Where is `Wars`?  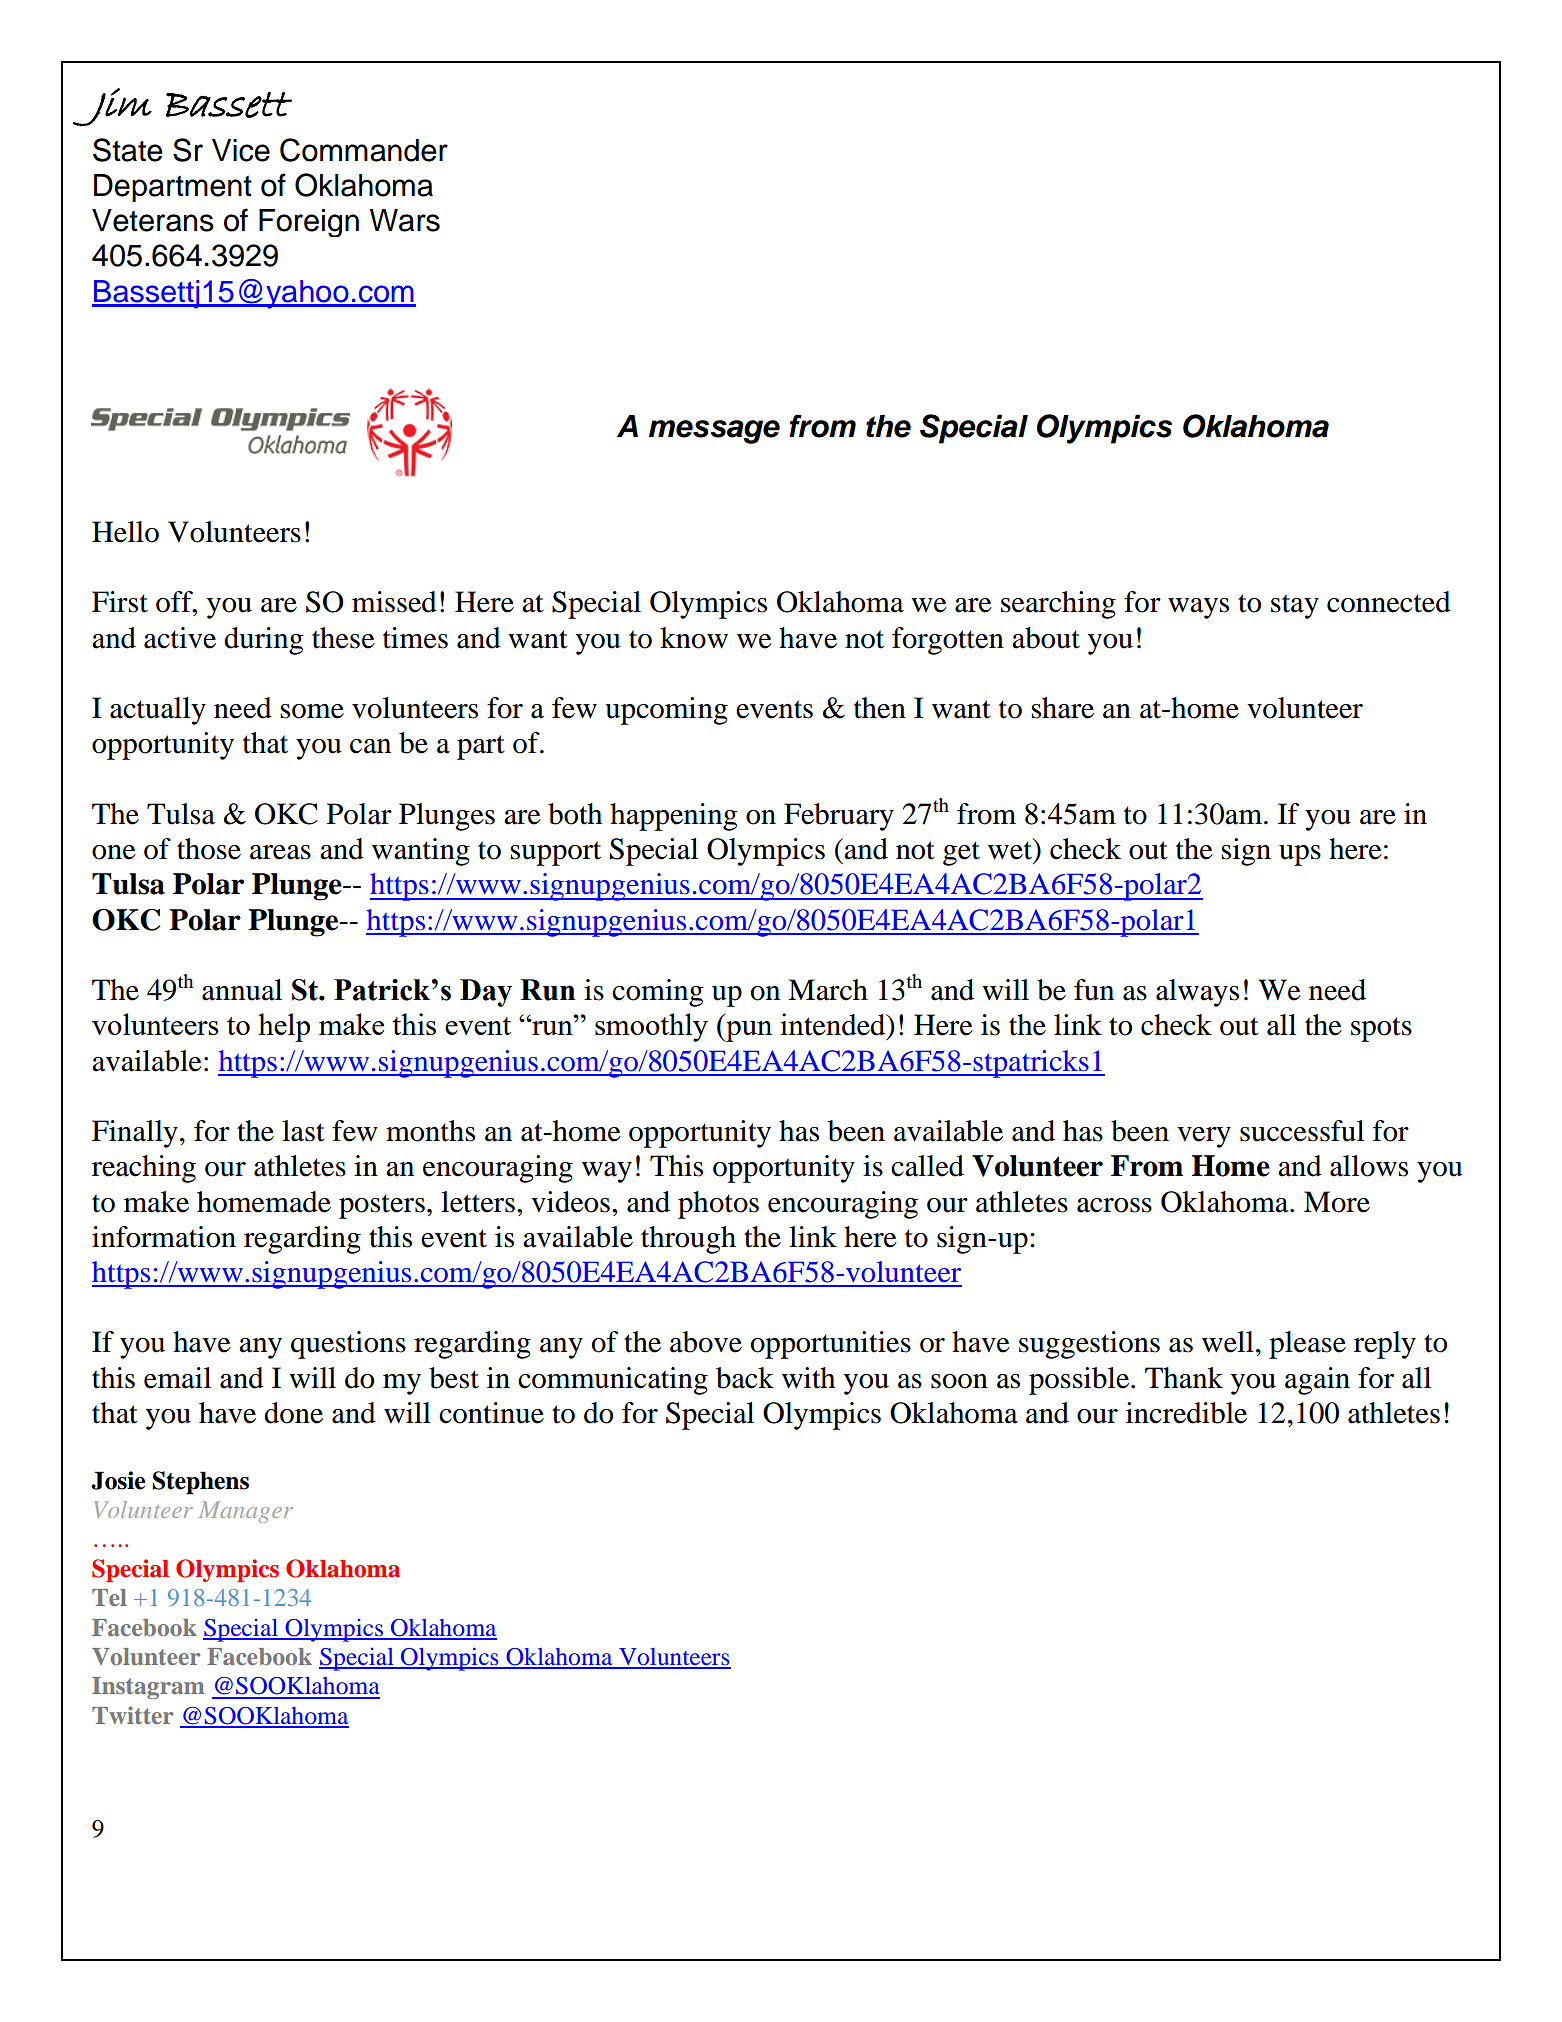
Wars is located at coordinates (405, 220).
